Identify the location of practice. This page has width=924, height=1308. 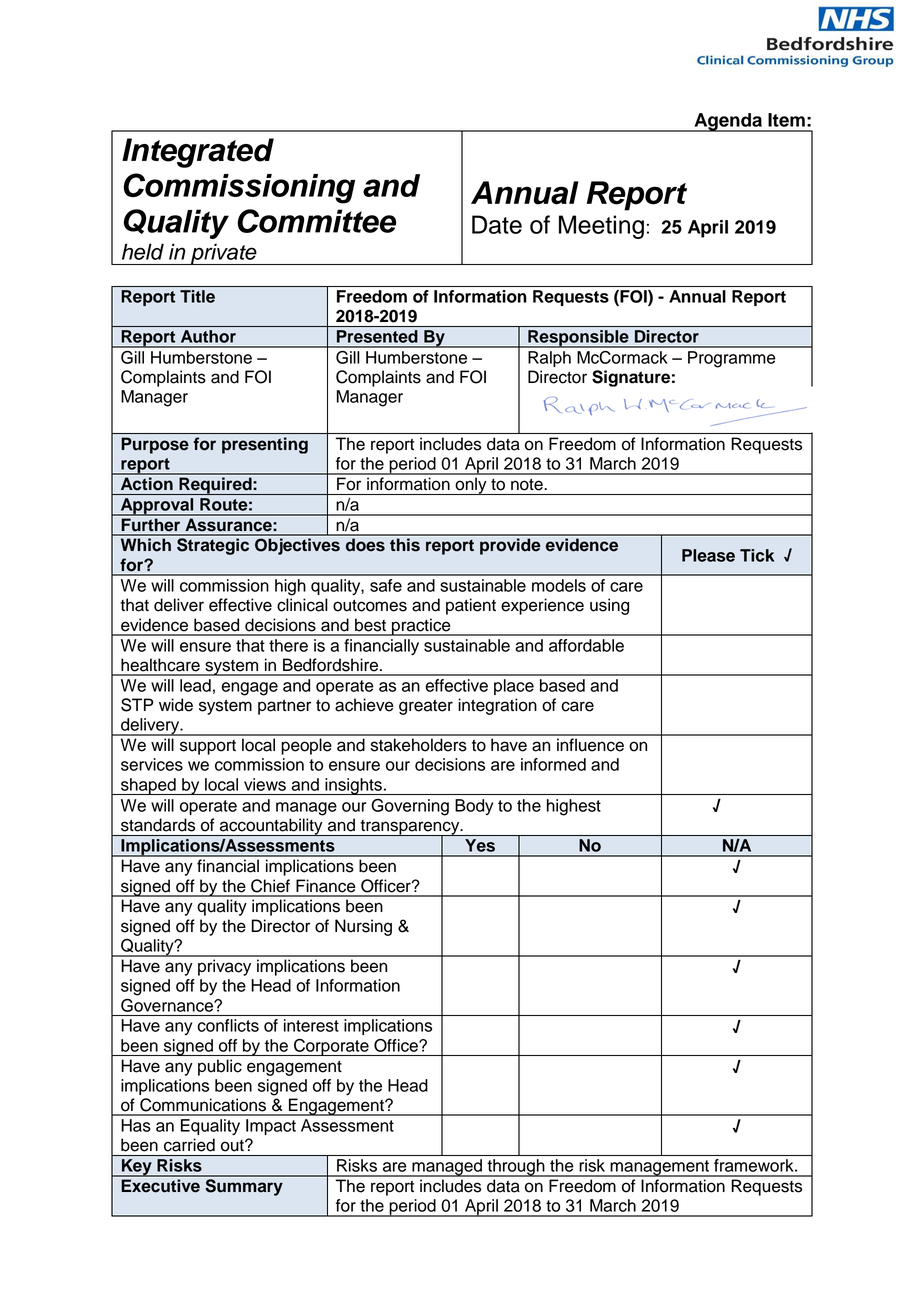
(421, 627).
